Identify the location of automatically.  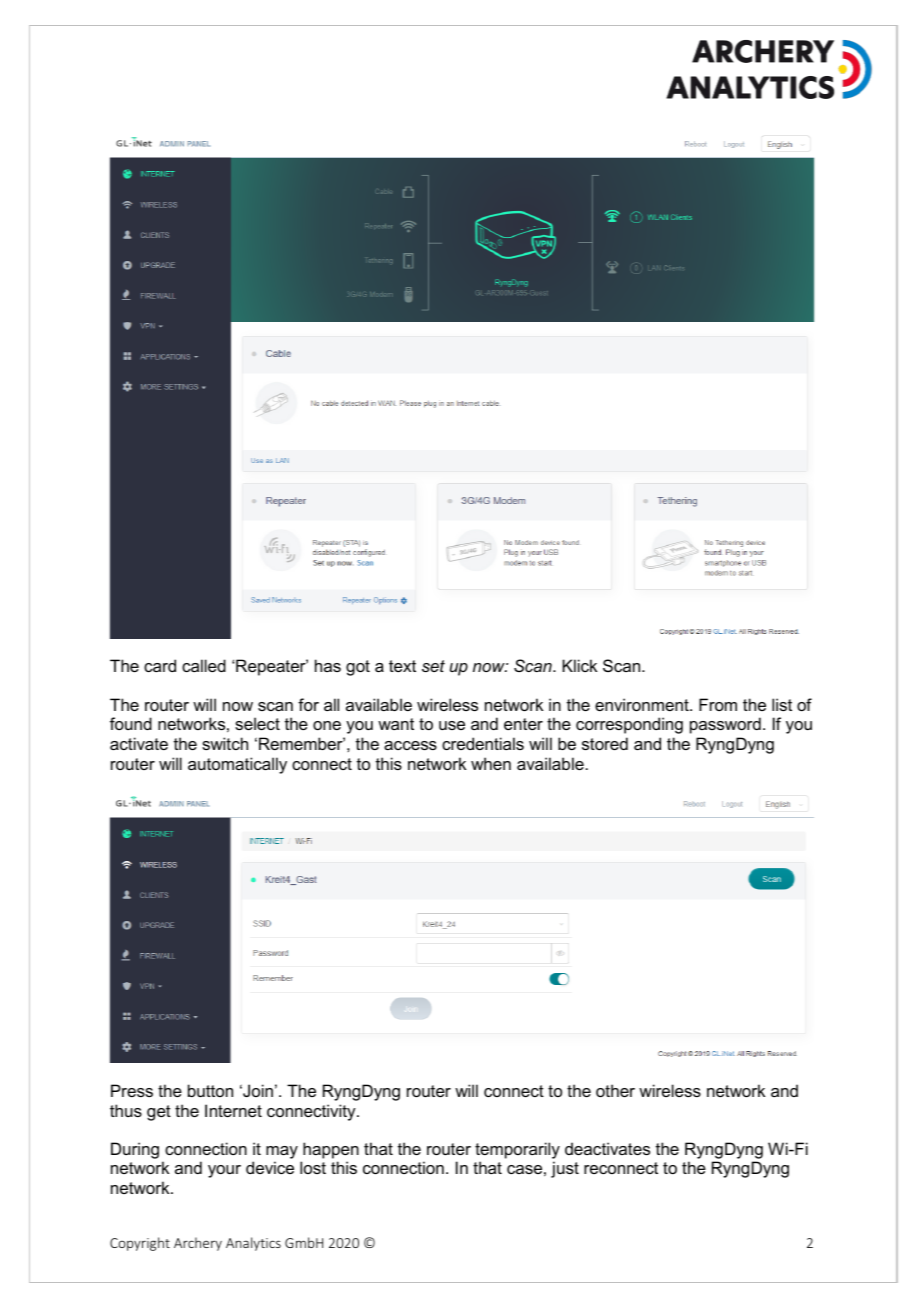
(237, 765).
